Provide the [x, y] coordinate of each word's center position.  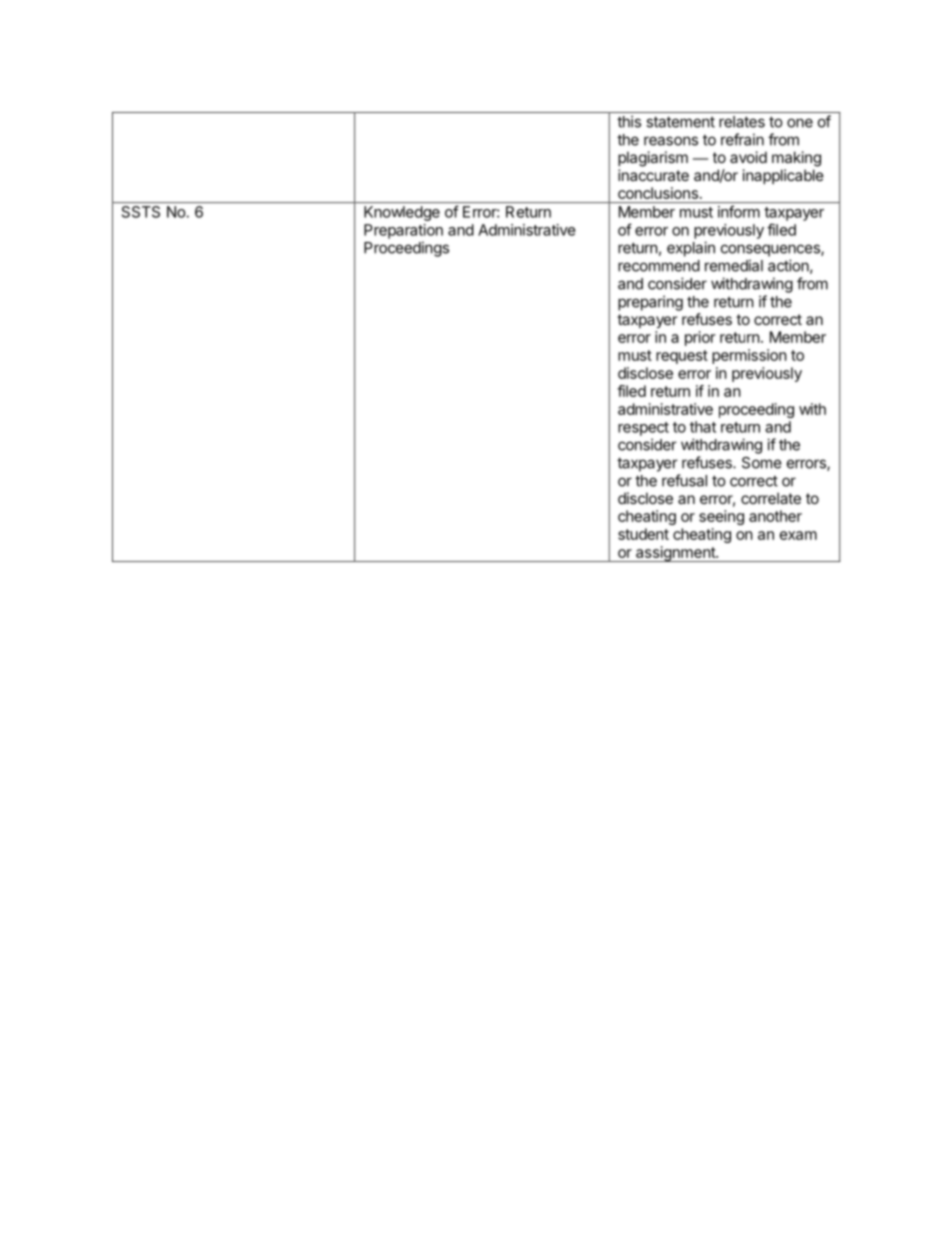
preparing [650, 303]
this [629, 121]
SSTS [141, 212]
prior [700, 338]
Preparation [403, 231]
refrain [742, 139]
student [643, 534]
